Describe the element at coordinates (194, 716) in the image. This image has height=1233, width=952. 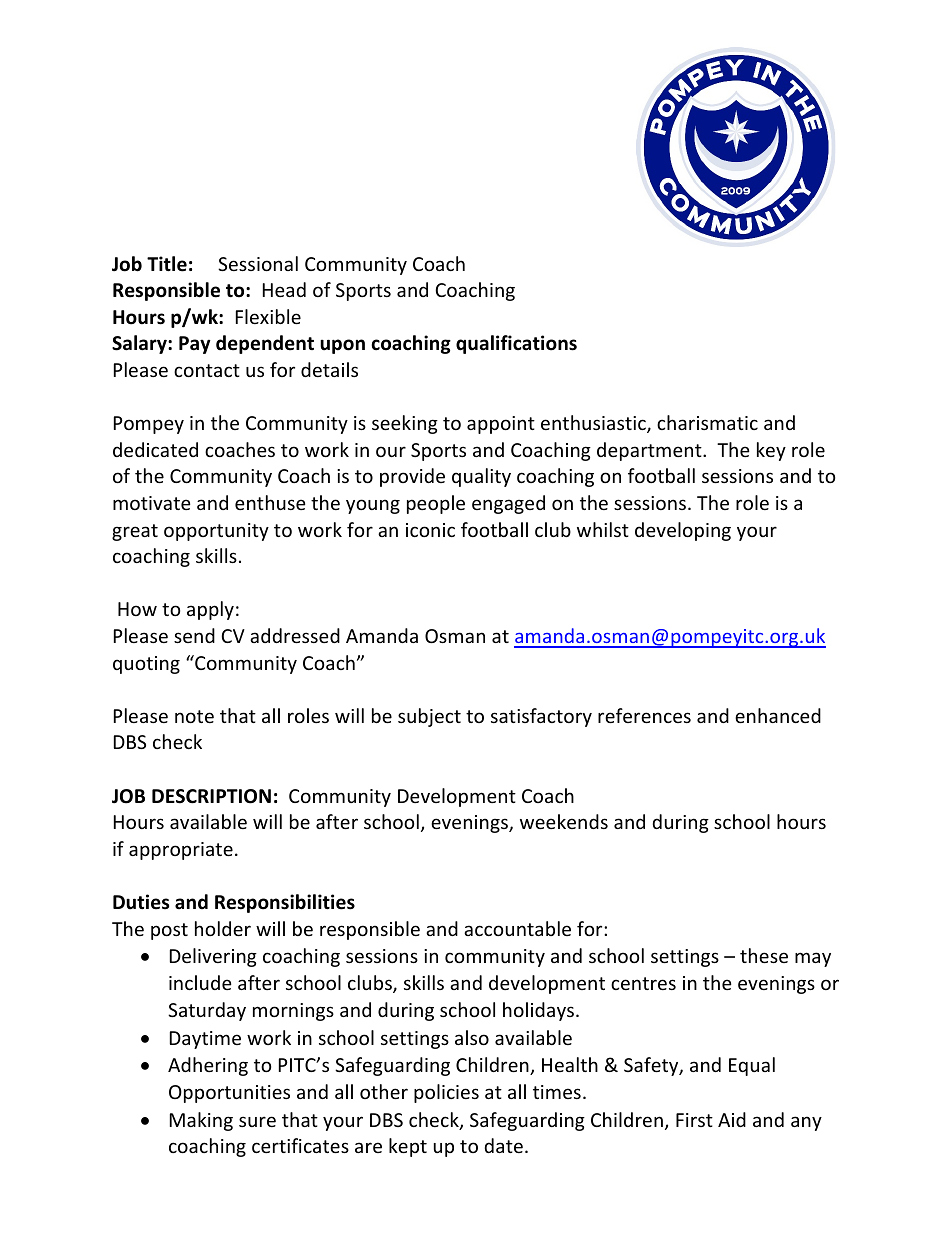
I see `note` at that location.
